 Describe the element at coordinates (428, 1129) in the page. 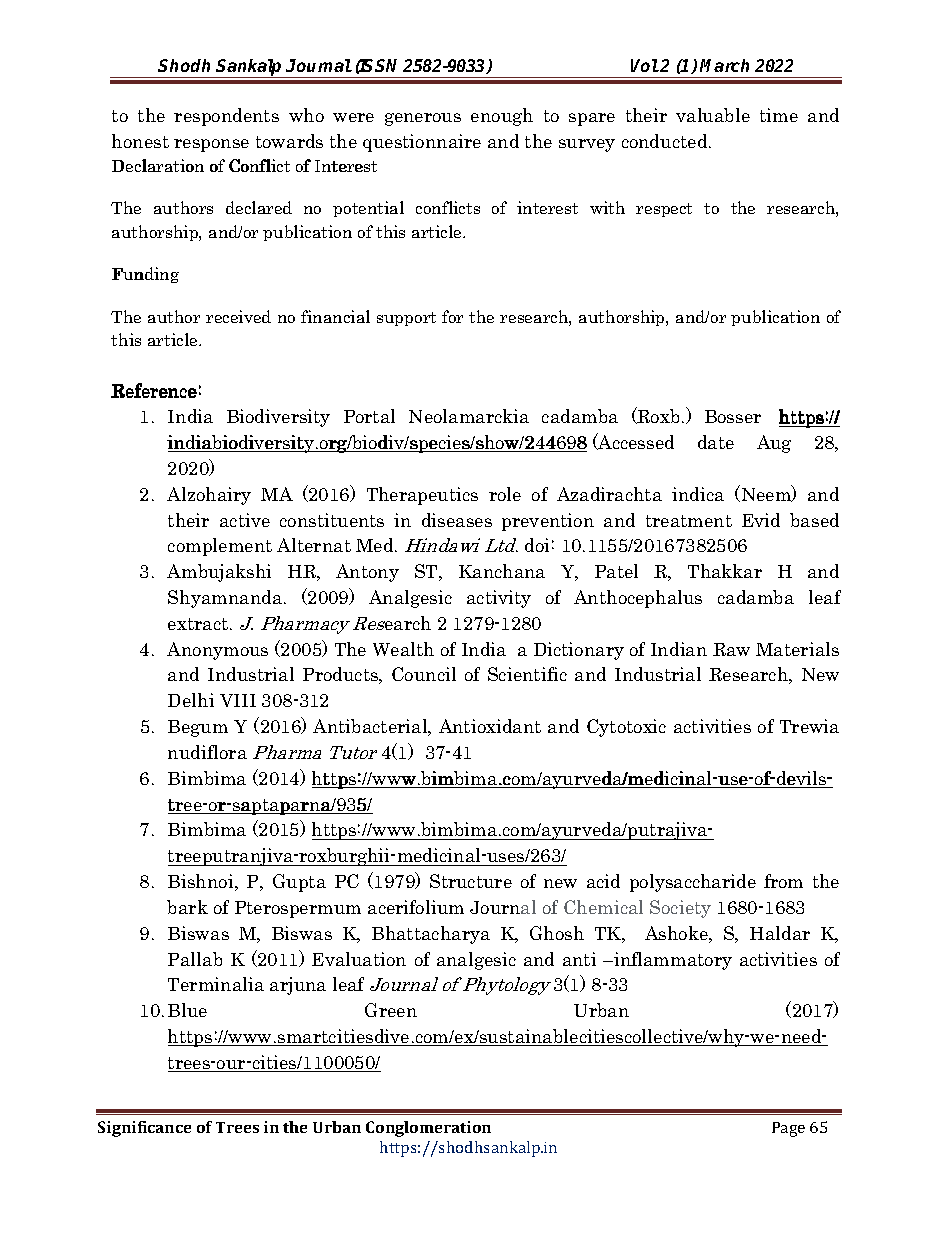

I see `Conglomeration` at that location.
